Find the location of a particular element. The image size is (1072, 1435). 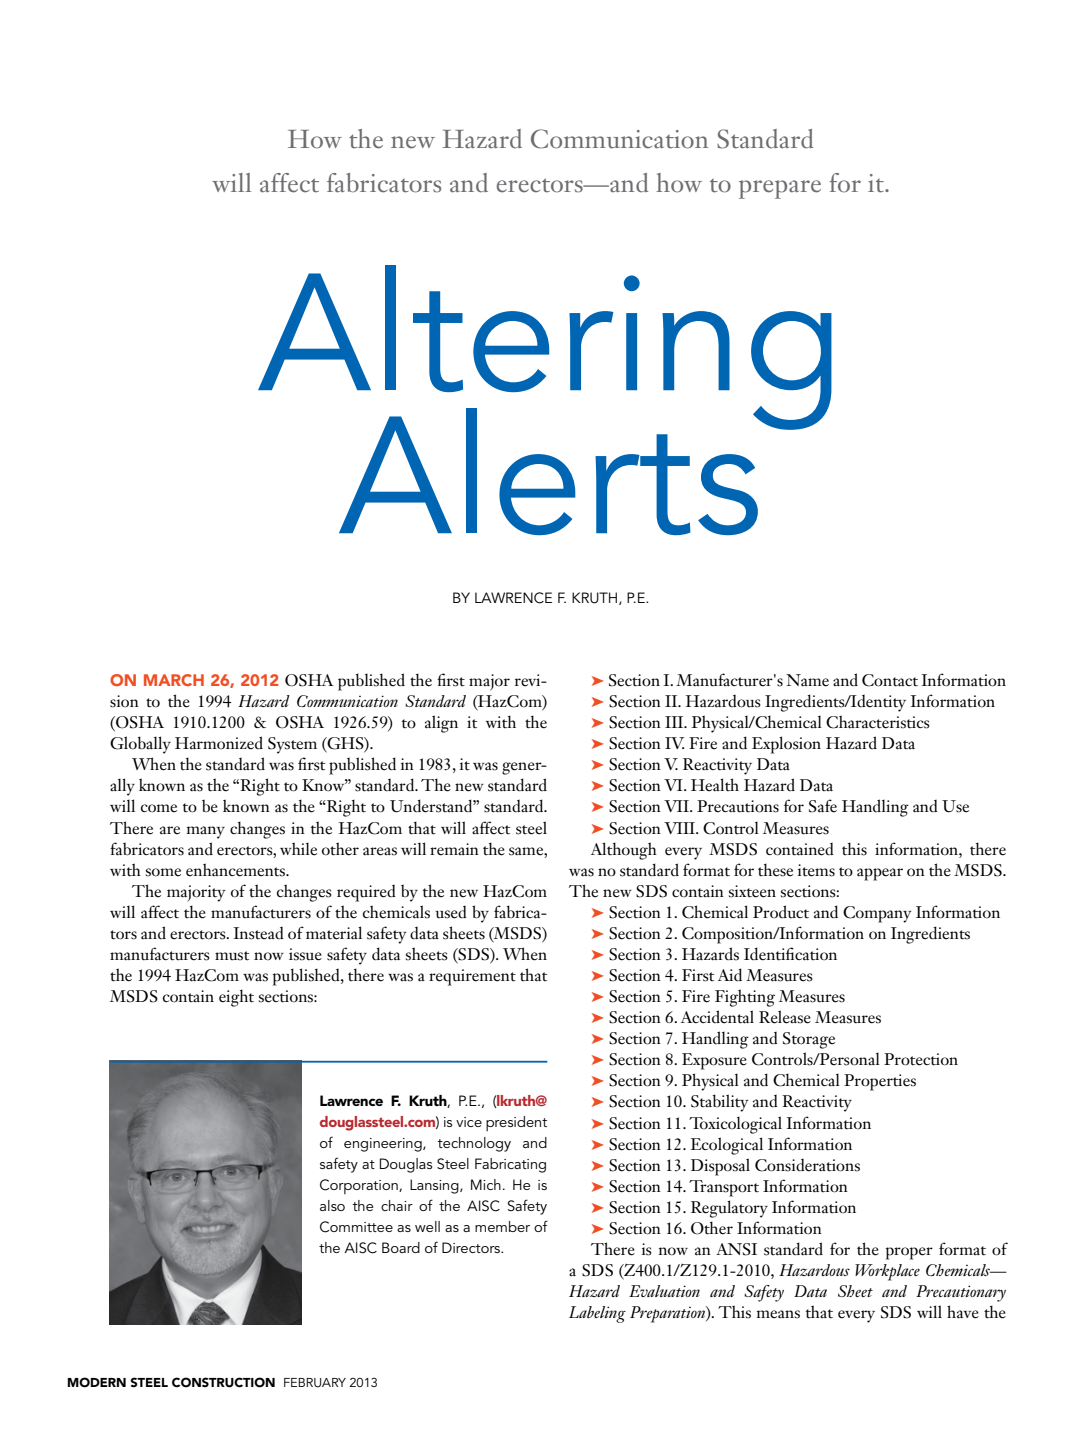

CONSTRUCTION is located at coordinates (223, 1382).
